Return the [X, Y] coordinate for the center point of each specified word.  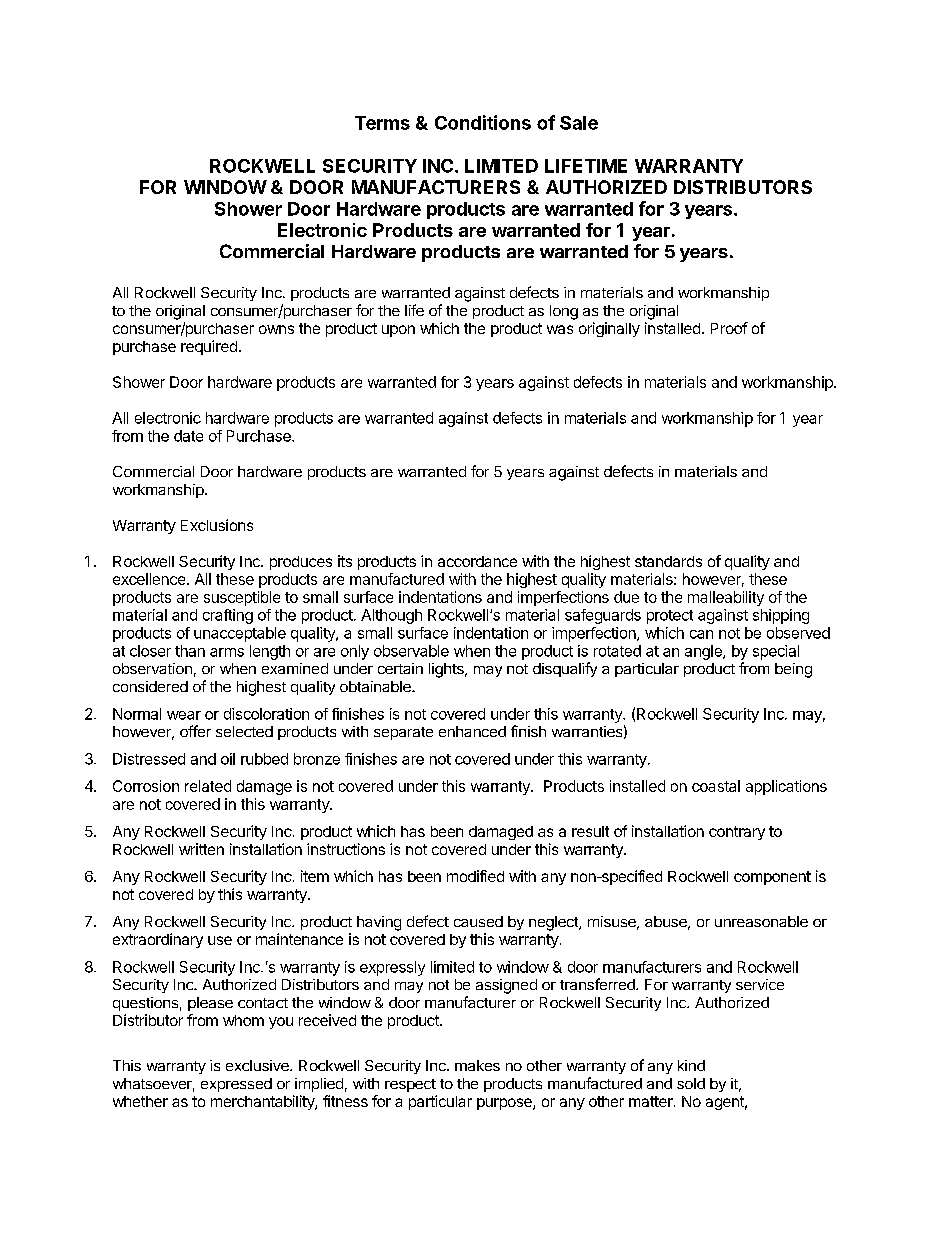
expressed [236, 1085]
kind [691, 1065]
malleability [726, 598]
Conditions [483, 122]
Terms [382, 123]
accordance [477, 561]
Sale [579, 123]
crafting [228, 616]
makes [477, 1065]
